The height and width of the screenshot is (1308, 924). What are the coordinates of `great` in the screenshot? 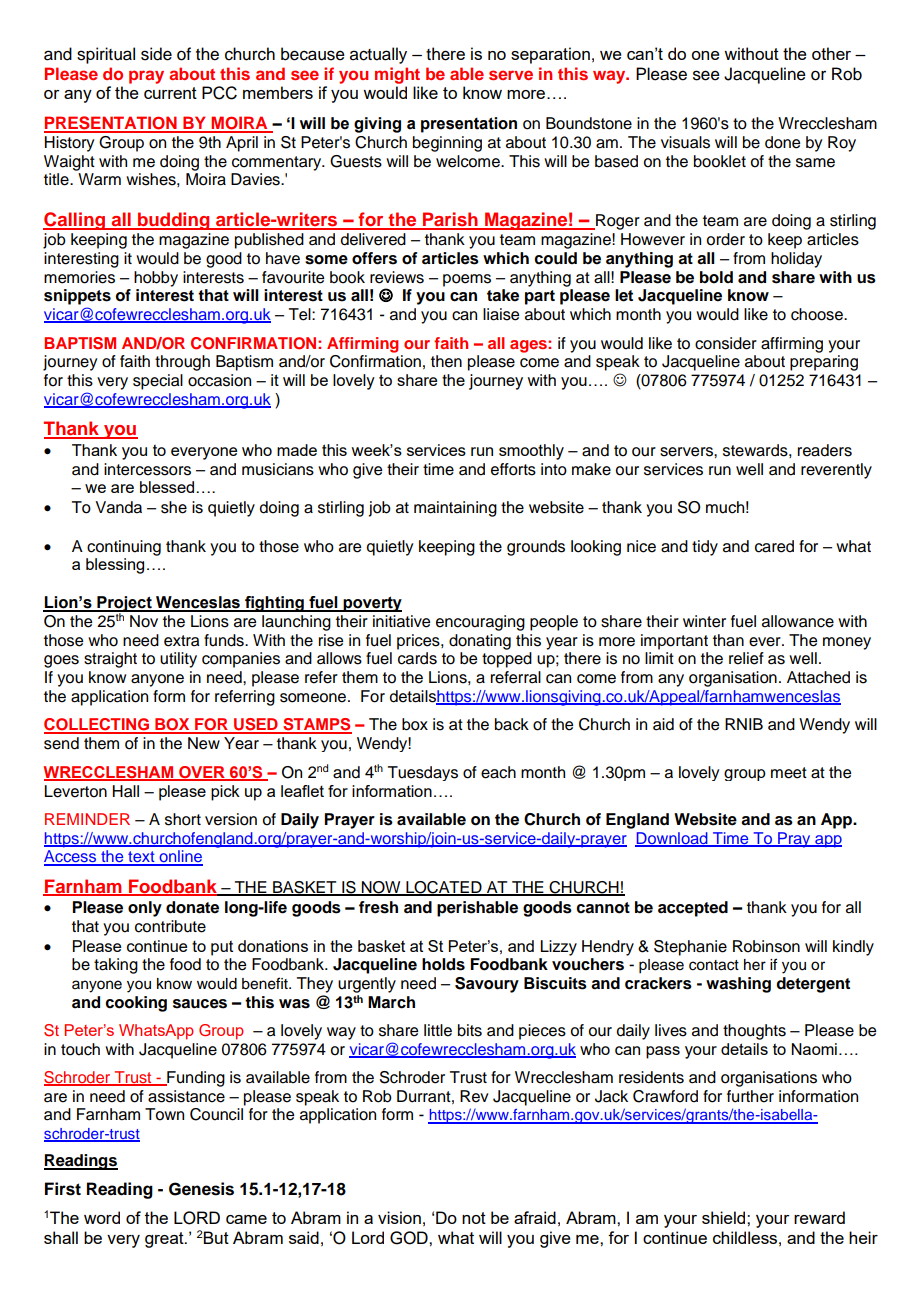 It's located at (165, 1240).
